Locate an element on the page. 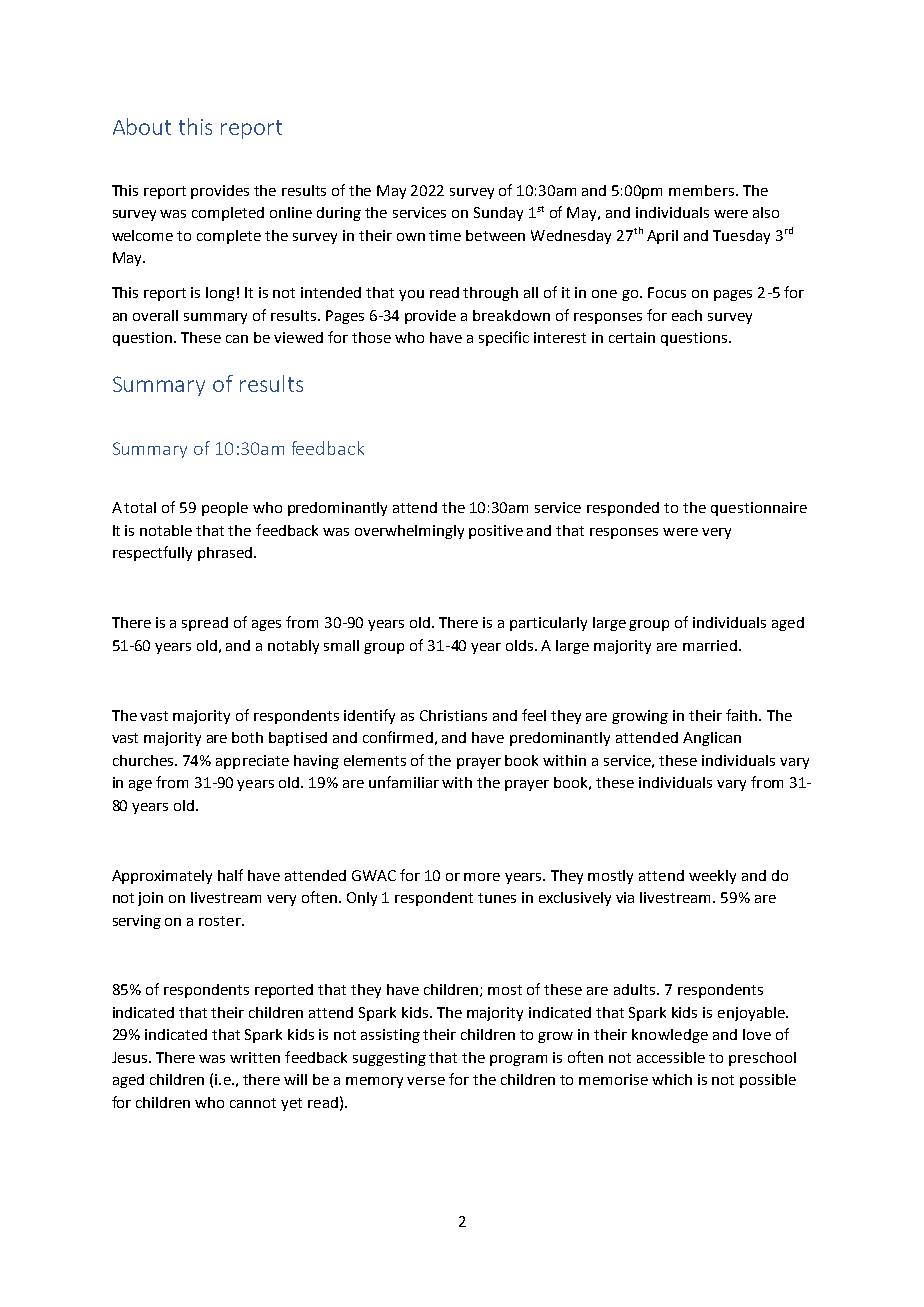  overwhelmingly is located at coordinates (409, 532).
